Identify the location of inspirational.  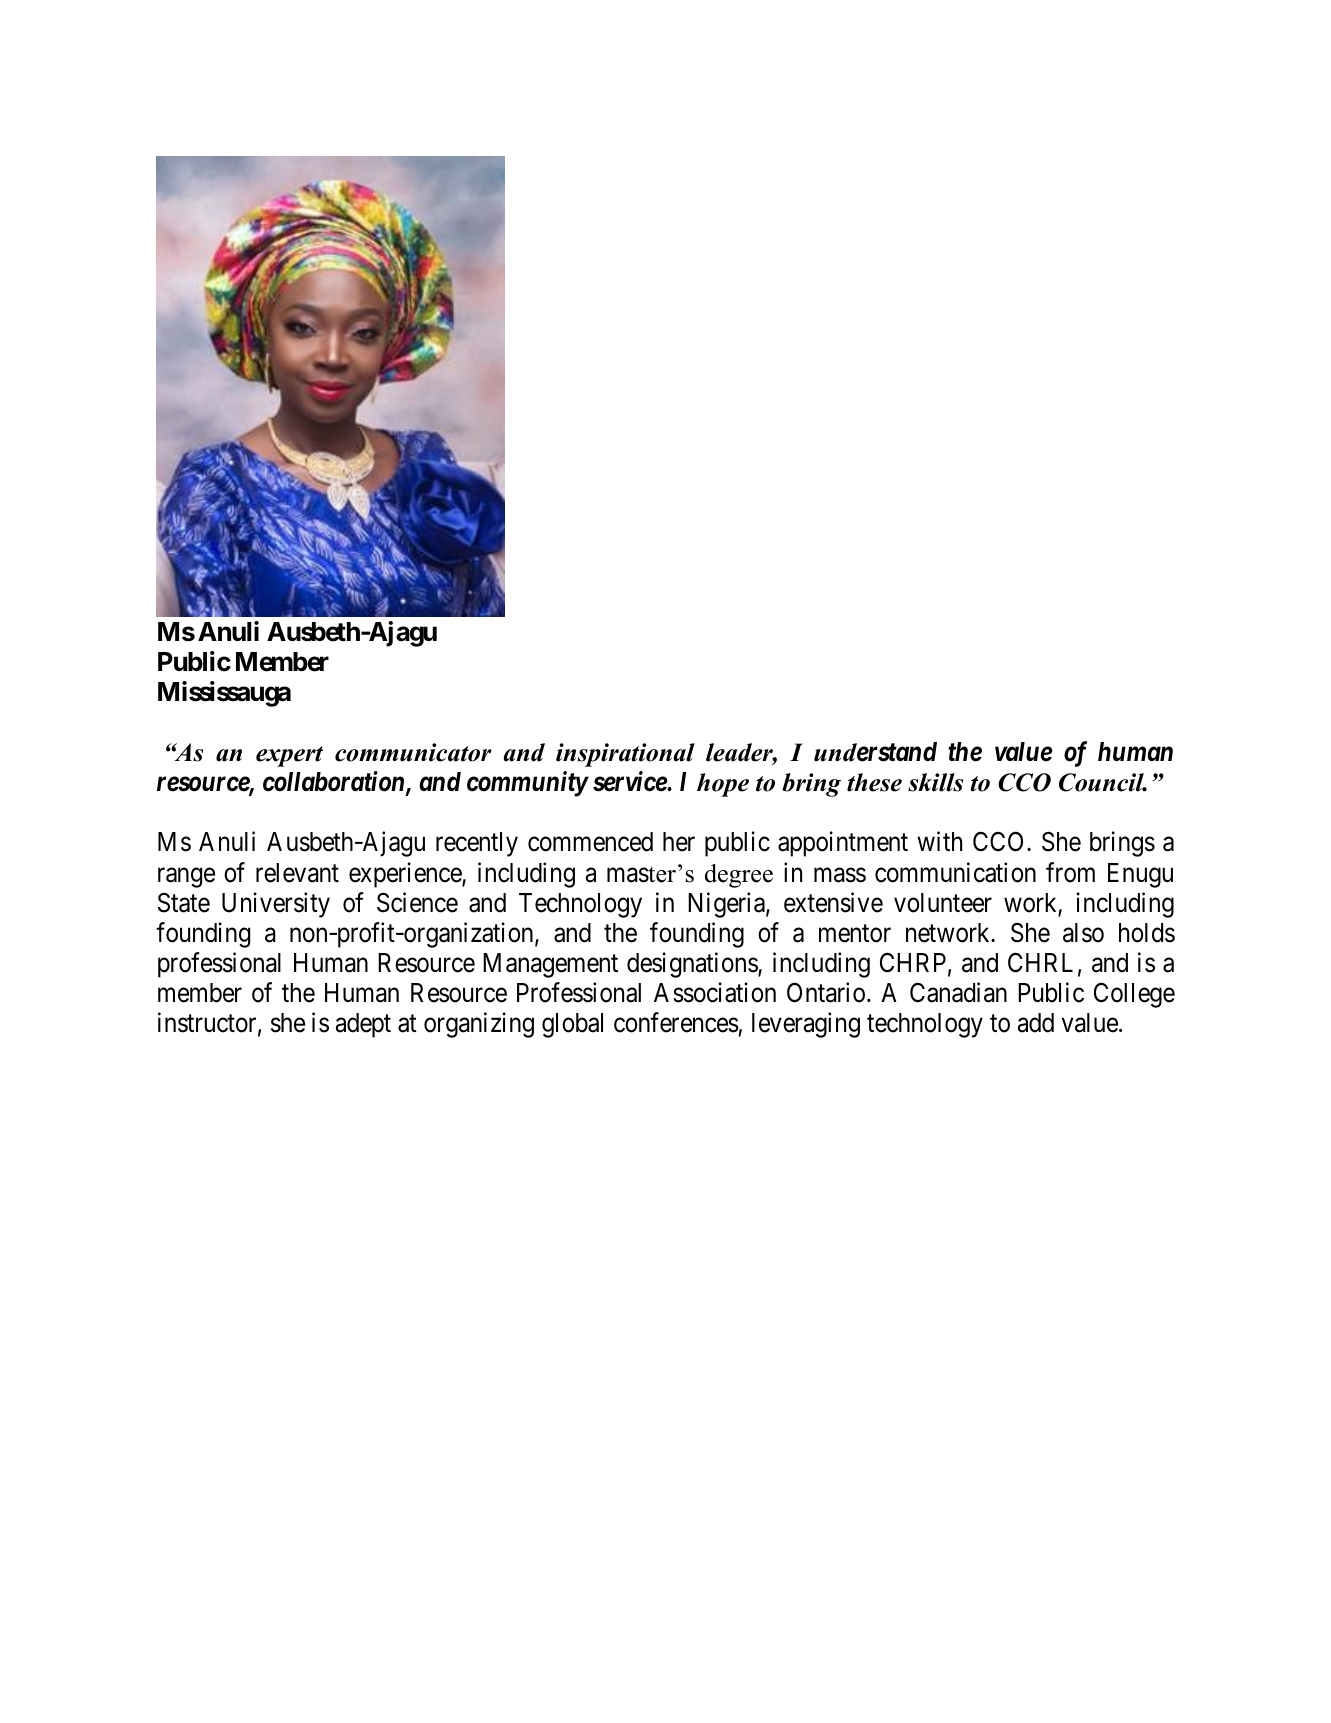
(625, 755).
